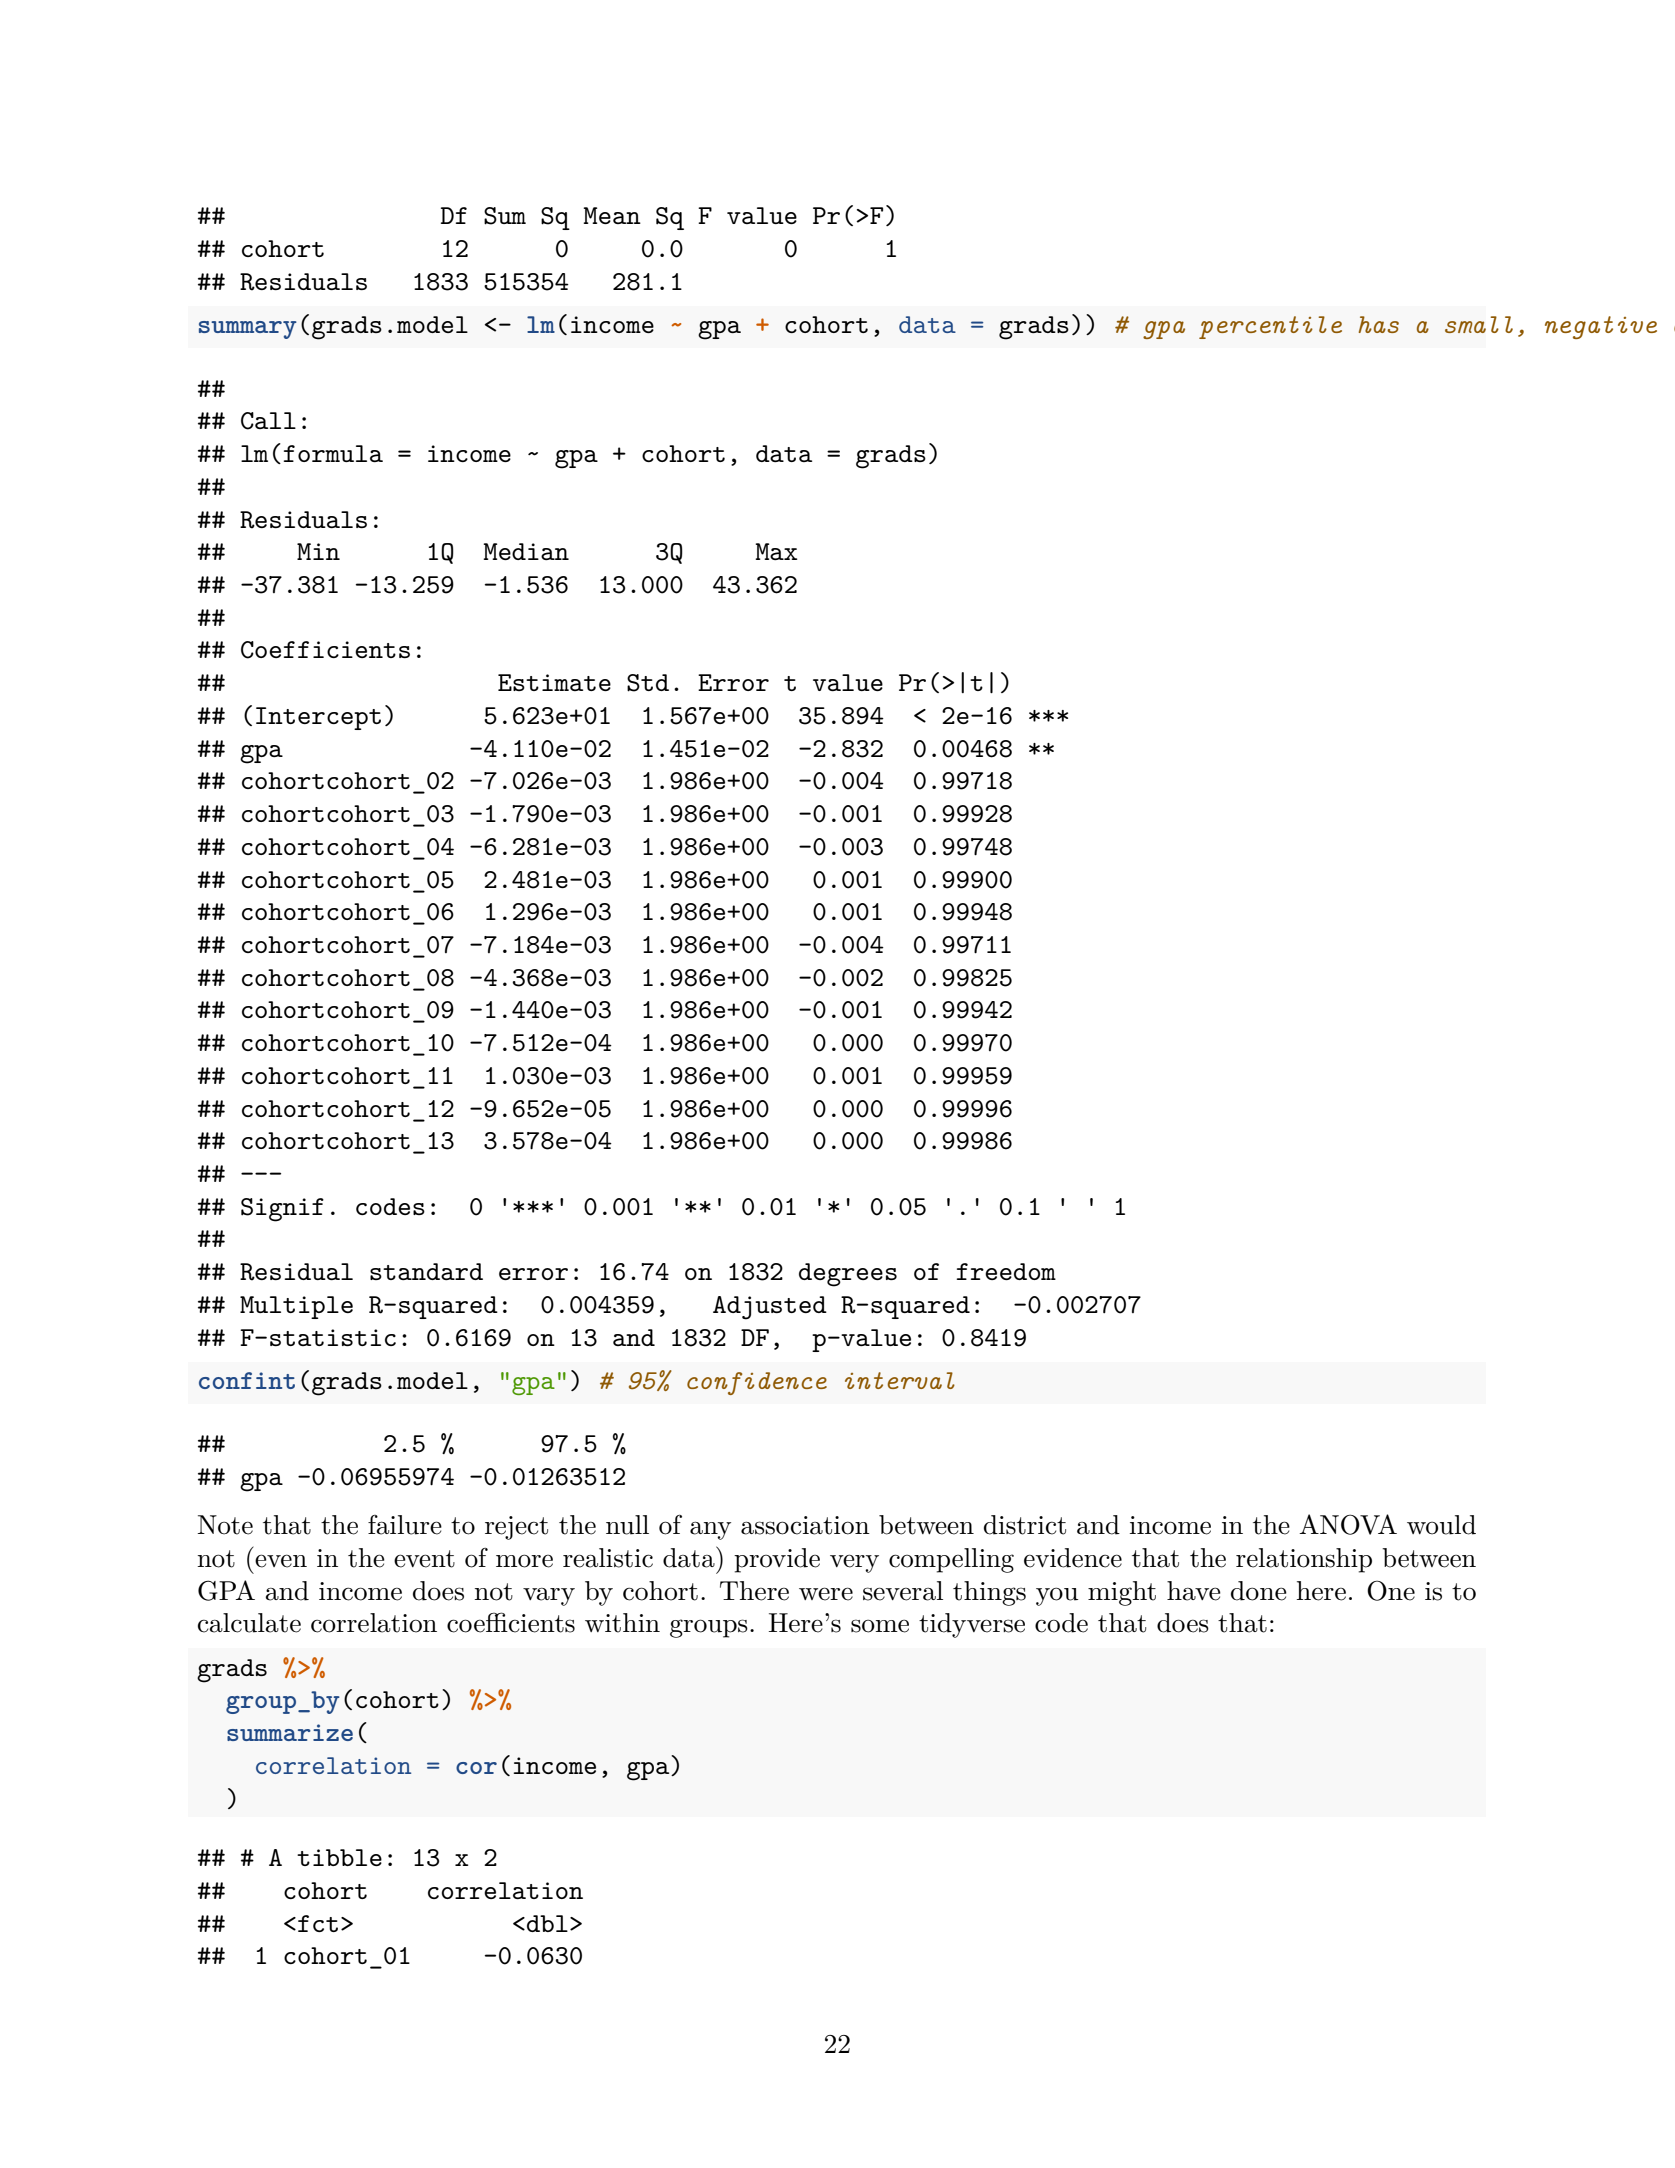 This image has height=2168, width=1675. Describe the element at coordinates (1441, 1525) in the image. I see `would` at that location.
